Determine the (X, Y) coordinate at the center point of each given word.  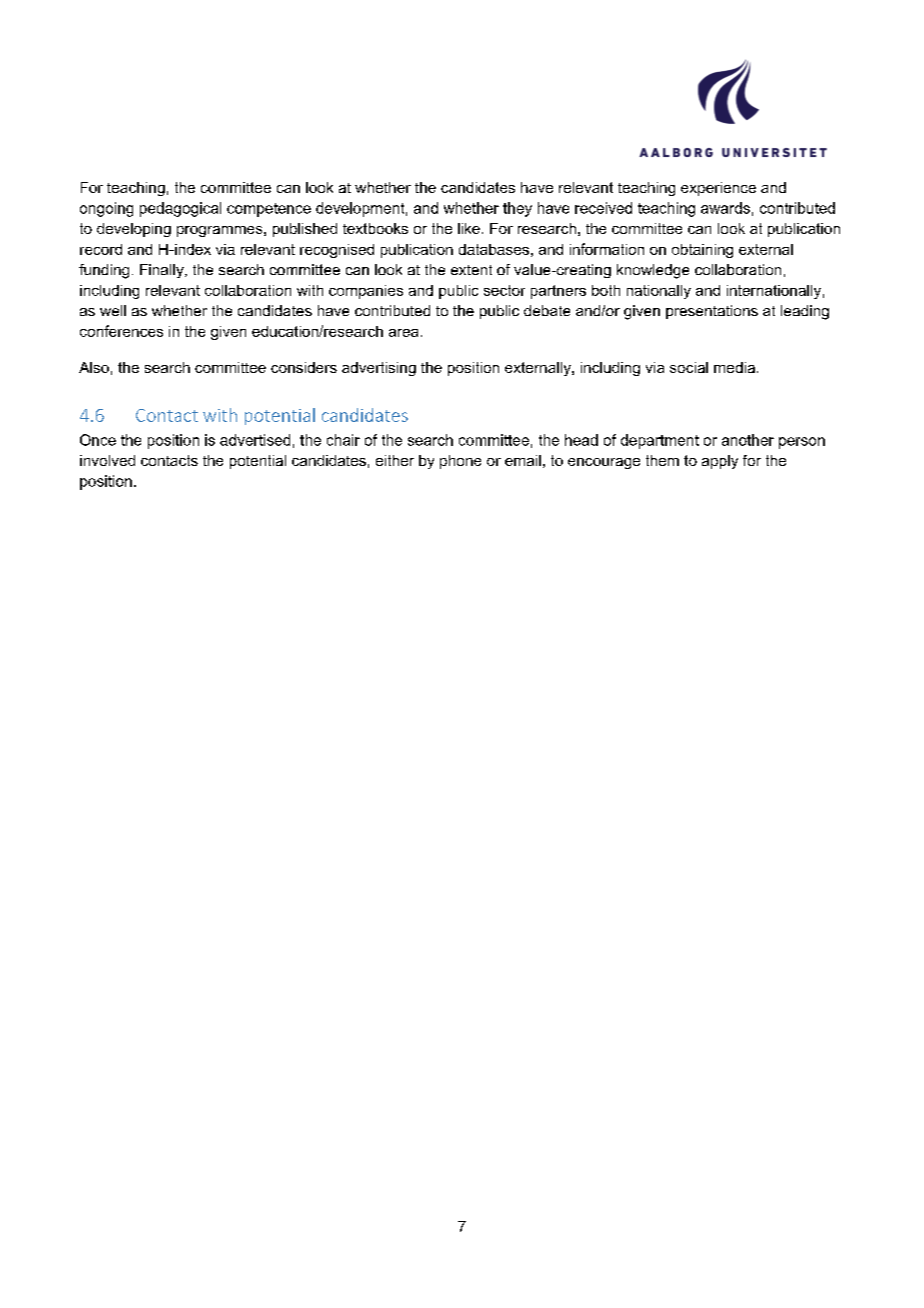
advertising (379, 369)
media (734, 367)
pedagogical (180, 209)
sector (504, 290)
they (517, 209)
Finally (163, 271)
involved (107, 460)
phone (460, 462)
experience (718, 189)
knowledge (653, 271)
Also (94, 367)
